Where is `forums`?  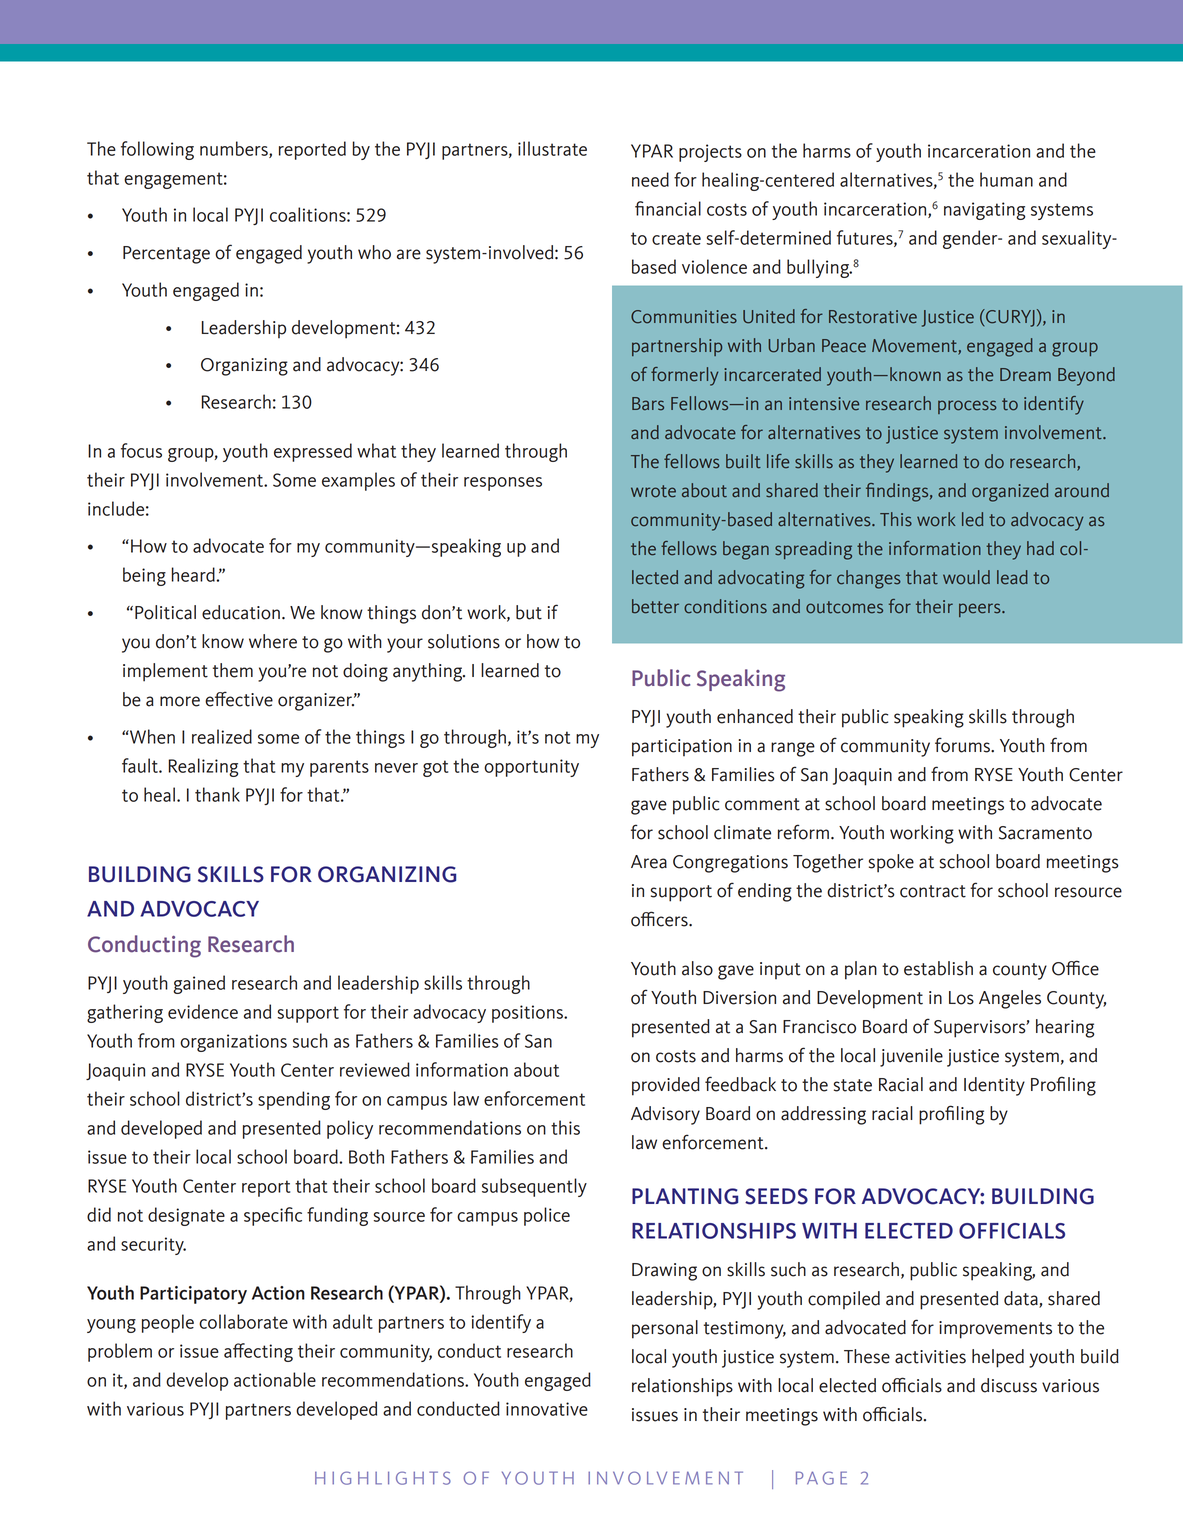 forums is located at coordinates (963, 745).
